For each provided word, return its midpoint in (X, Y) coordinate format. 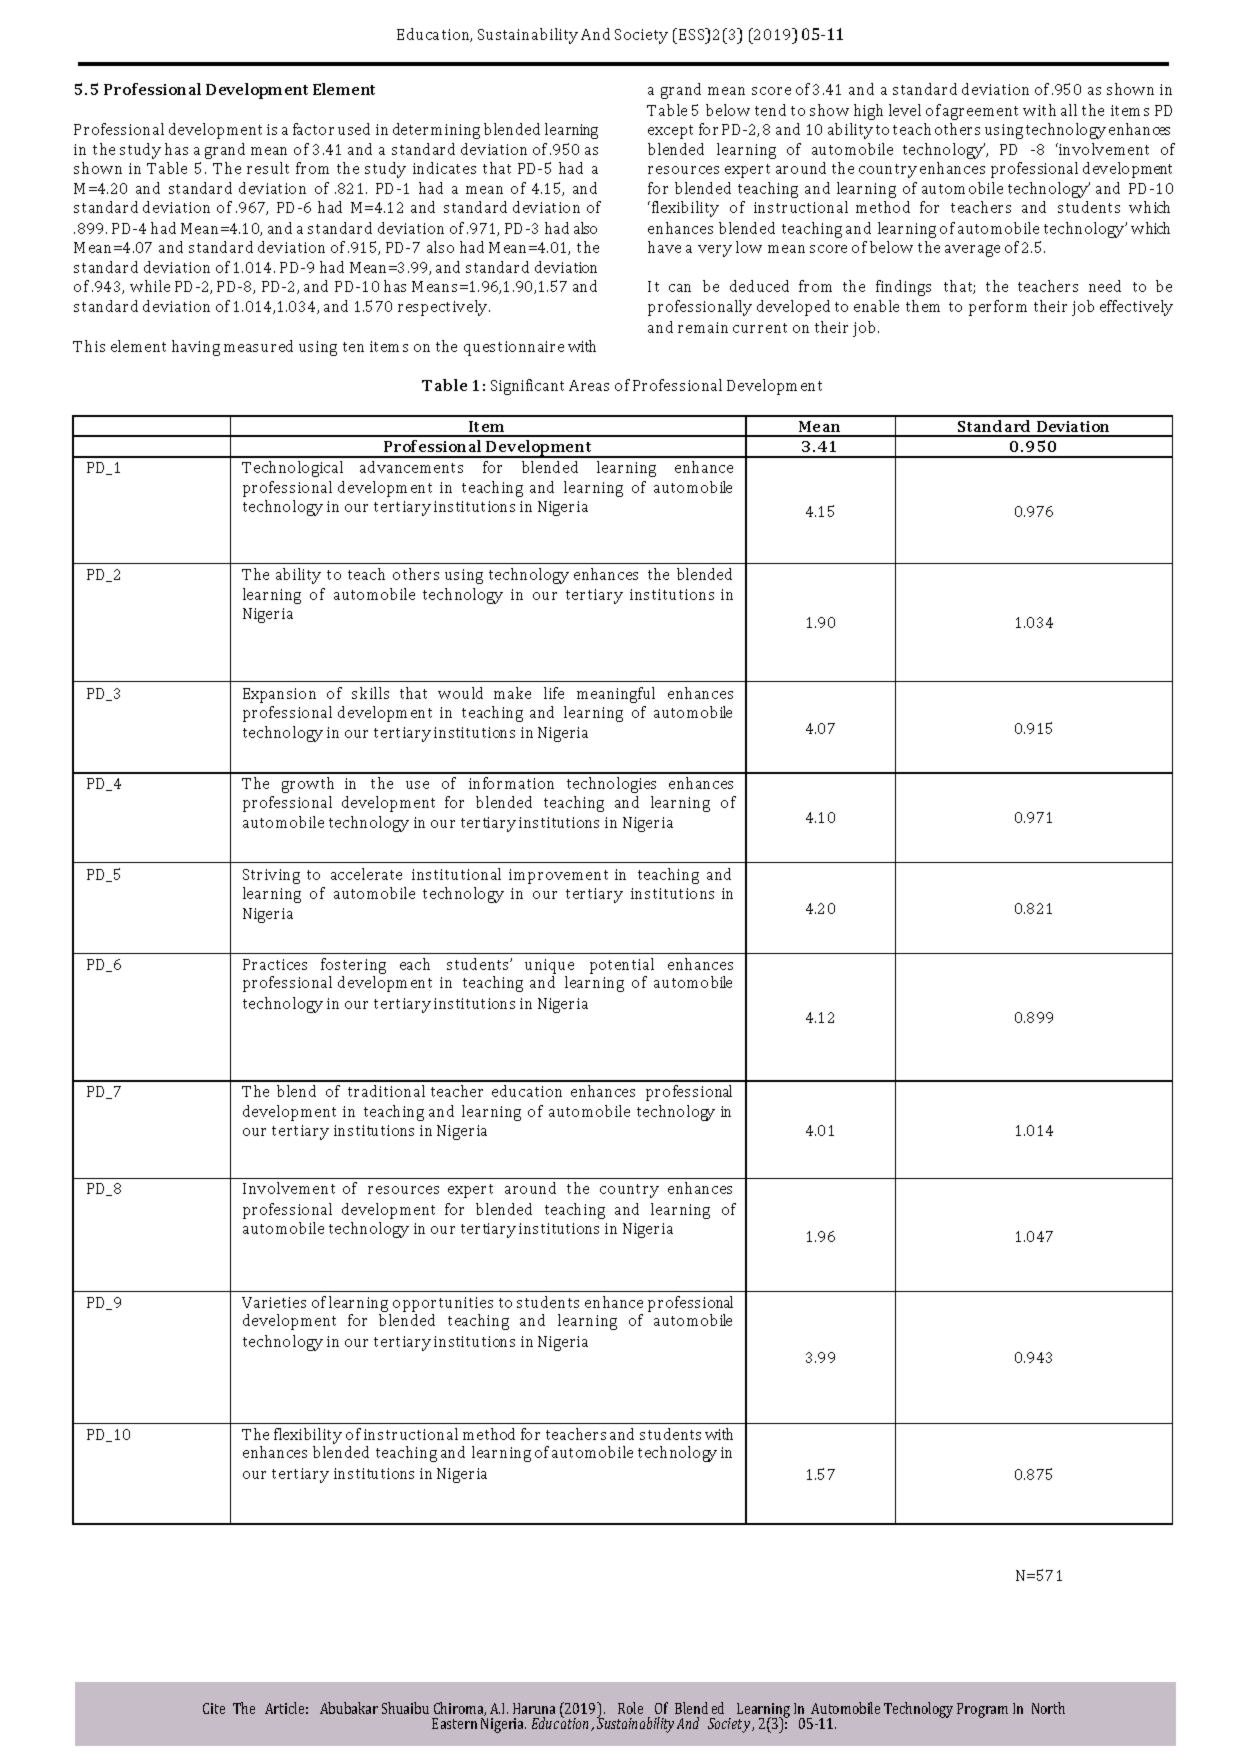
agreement (980, 113)
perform (998, 308)
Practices (275, 964)
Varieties (274, 1302)
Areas (589, 385)
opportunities (443, 1304)
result (268, 168)
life (554, 693)
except (670, 132)
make (512, 693)
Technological (292, 469)
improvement (558, 876)
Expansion (279, 695)
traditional (386, 1091)
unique (549, 966)
